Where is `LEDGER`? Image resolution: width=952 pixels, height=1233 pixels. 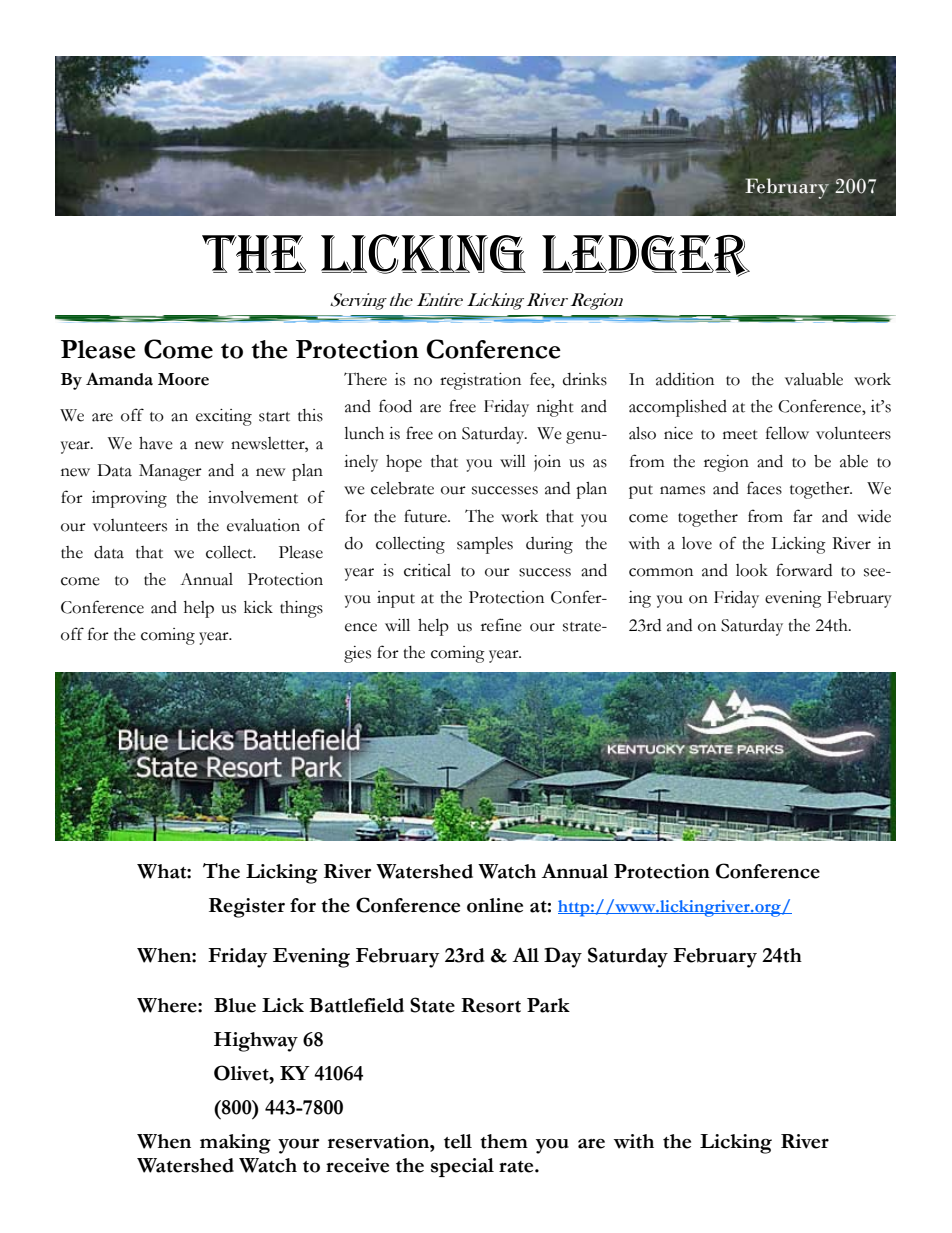 LEDGER is located at coordinates (646, 256).
